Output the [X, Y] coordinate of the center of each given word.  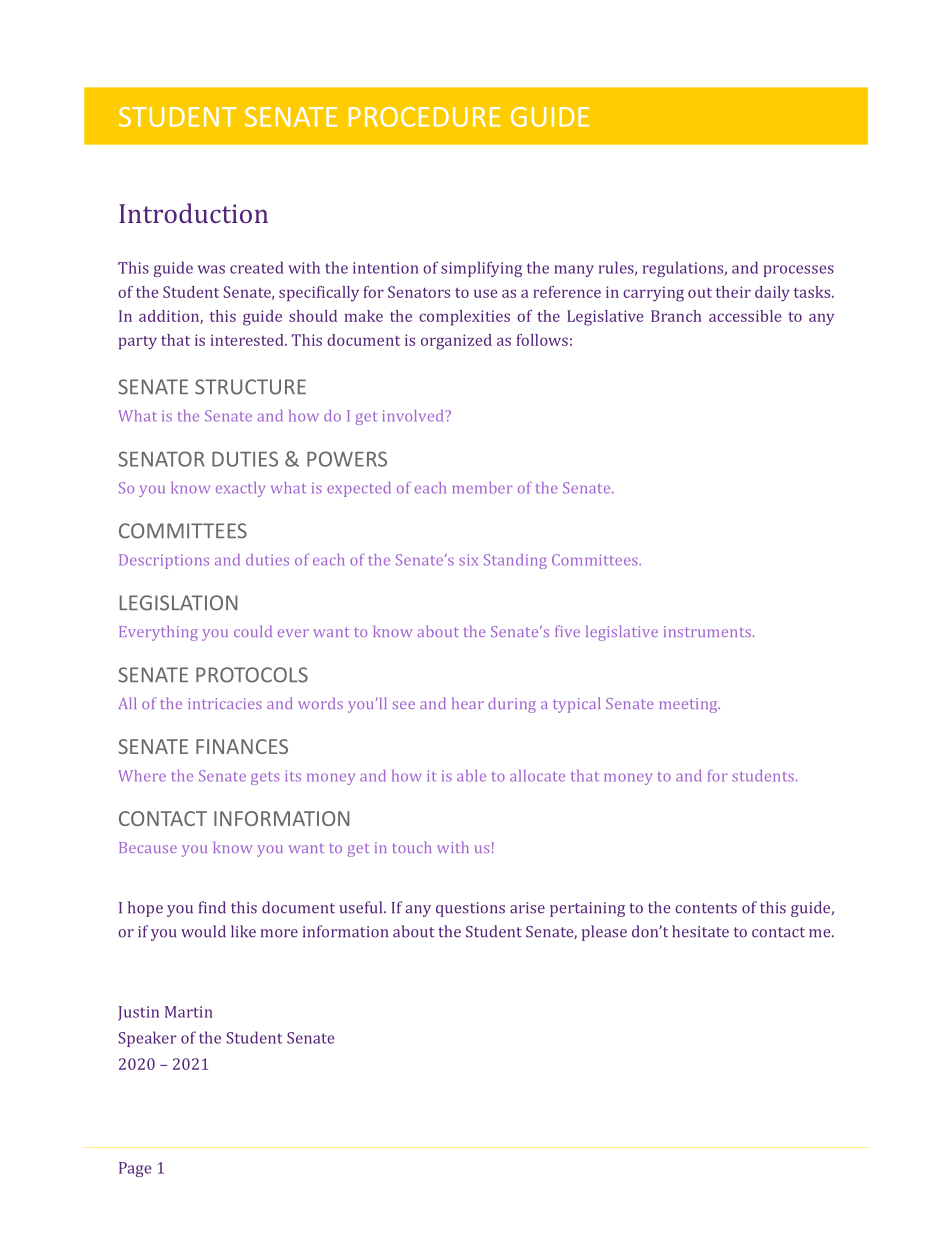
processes [798, 271]
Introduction [193, 213]
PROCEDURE [425, 117]
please [604, 933]
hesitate [700, 931]
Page [135, 1169]
